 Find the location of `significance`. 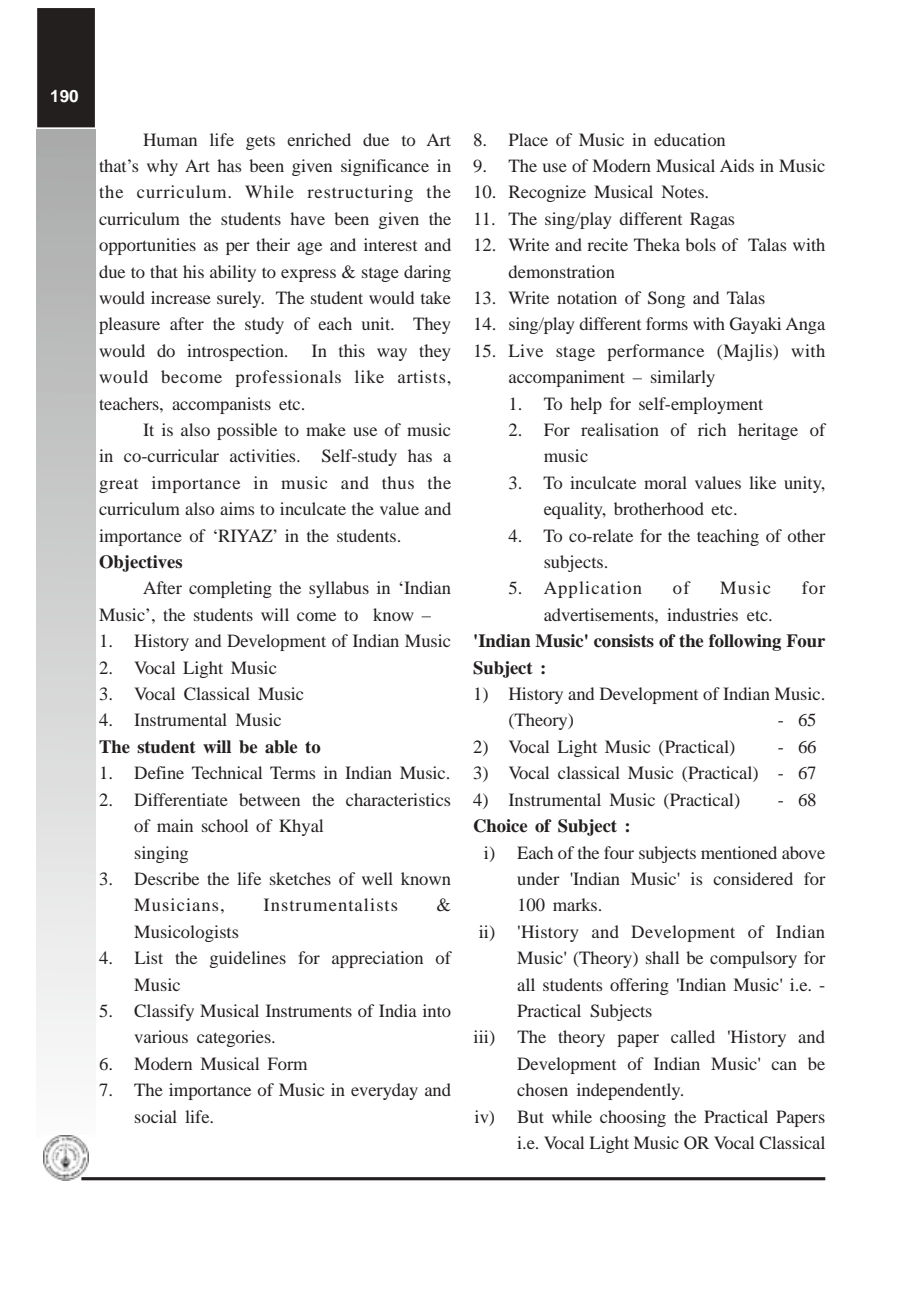

significance is located at coordinates (385, 167).
